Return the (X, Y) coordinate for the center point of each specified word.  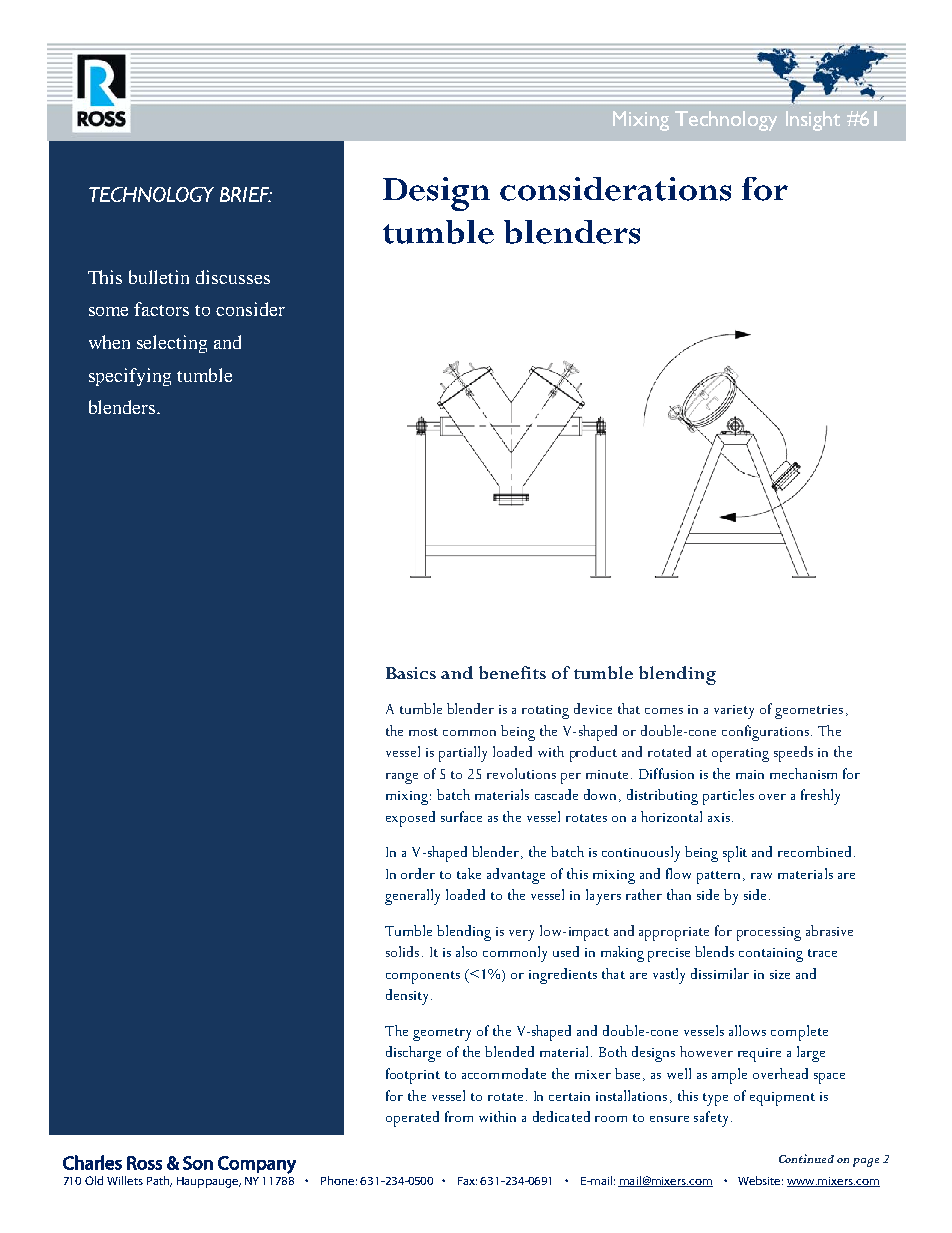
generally (412, 897)
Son (198, 1163)
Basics (411, 673)
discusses (233, 277)
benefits (512, 672)
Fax (467, 1181)
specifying (130, 377)
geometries (809, 712)
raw (761, 876)
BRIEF (245, 194)
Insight (813, 121)
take (469, 873)
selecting (172, 344)
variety (734, 712)
